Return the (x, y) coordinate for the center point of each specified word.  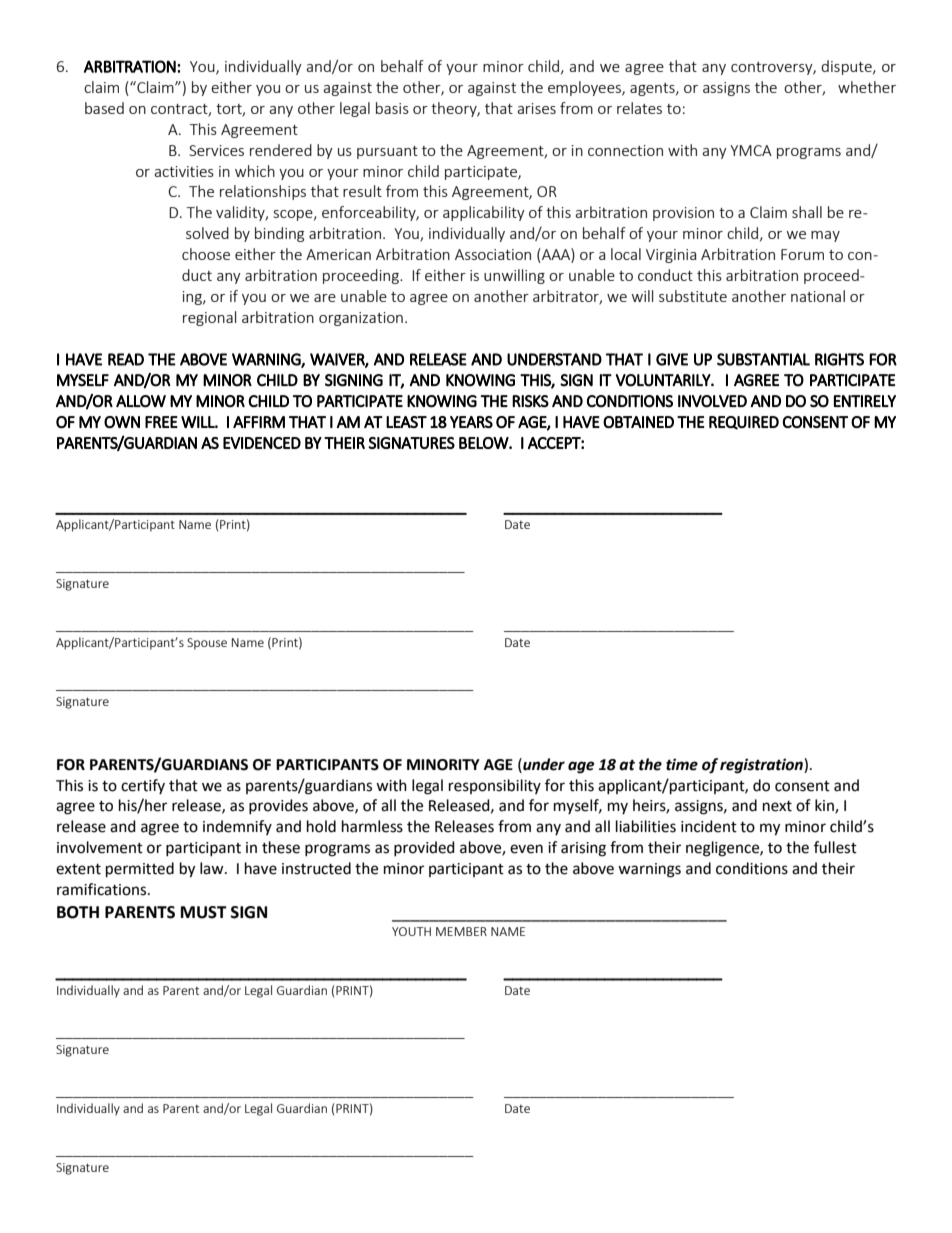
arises (536, 108)
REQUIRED (744, 423)
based (104, 108)
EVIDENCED (262, 443)
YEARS (471, 422)
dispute (847, 67)
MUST (204, 912)
